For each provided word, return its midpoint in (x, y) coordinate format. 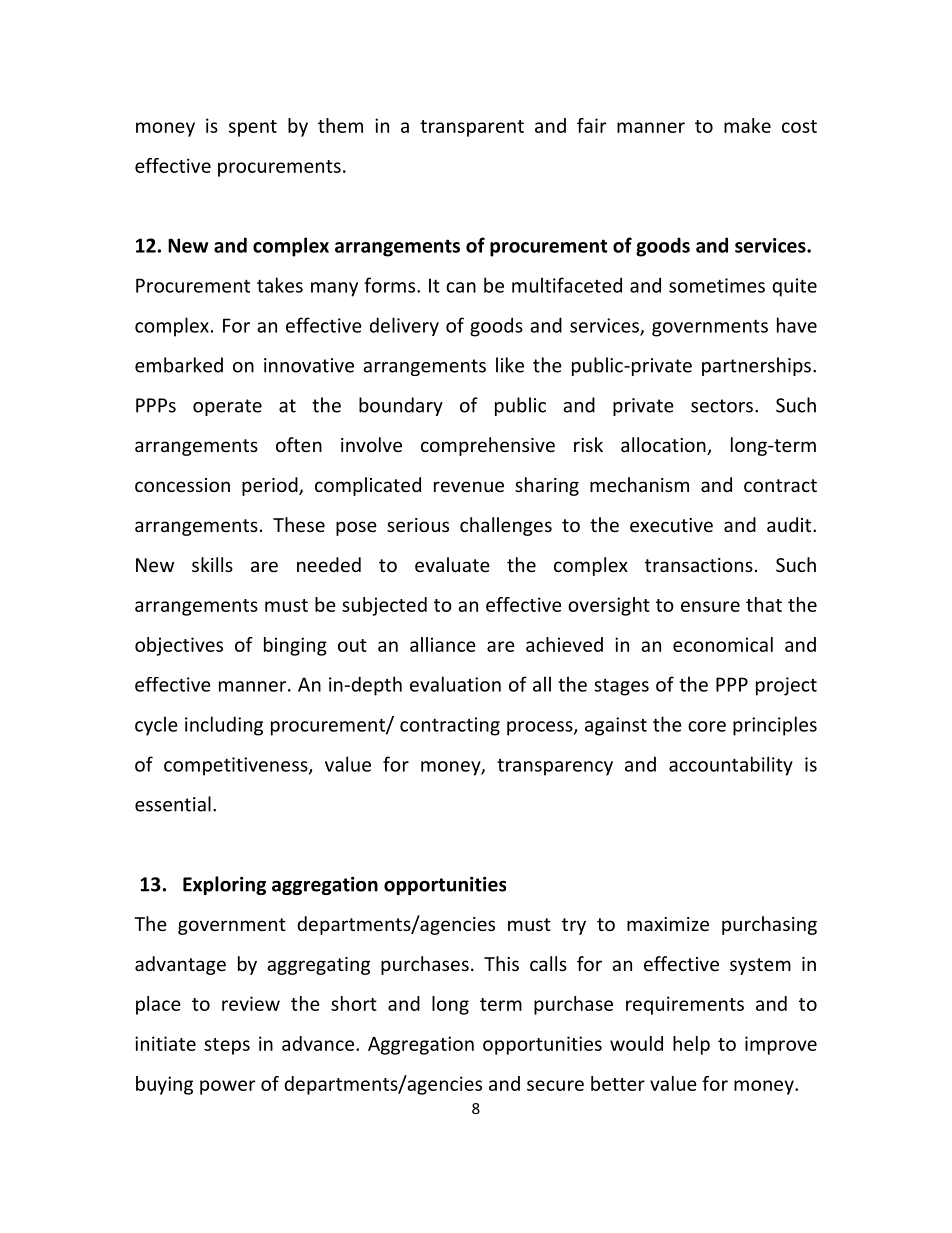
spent (253, 128)
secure (555, 1085)
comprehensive (488, 446)
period (271, 486)
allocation (664, 446)
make (747, 125)
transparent (472, 128)
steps (227, 1046)
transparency (555, 767)
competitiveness (237, 766)
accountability (731, 766)
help (691, 1045)
